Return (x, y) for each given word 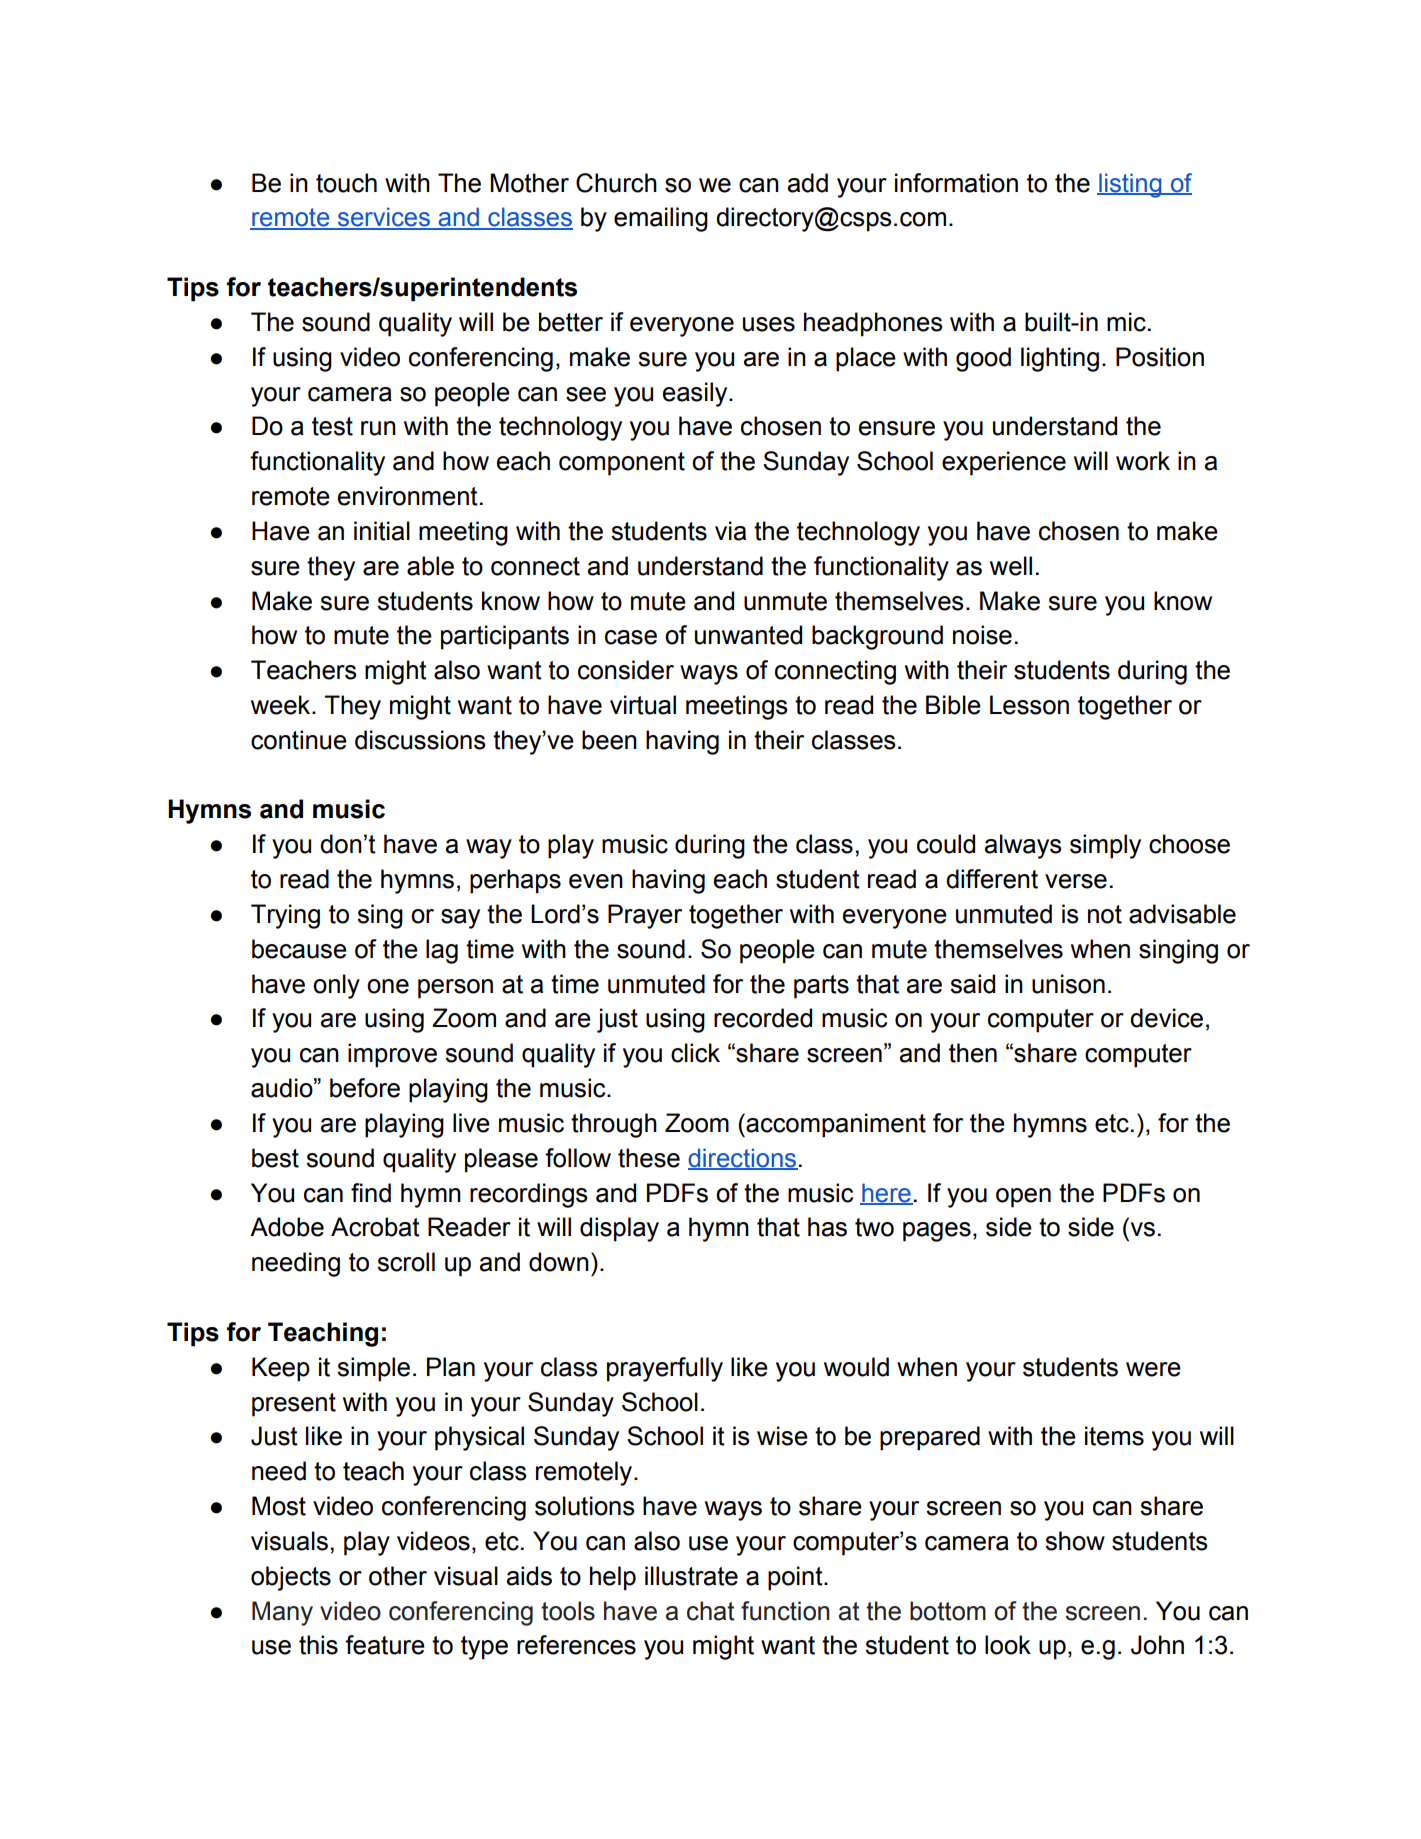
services (384, 218)
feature (385, 1645)
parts (821, 987)
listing (1130, 185)
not (1105, 914)
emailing (661, 219)
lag (442, 951)
